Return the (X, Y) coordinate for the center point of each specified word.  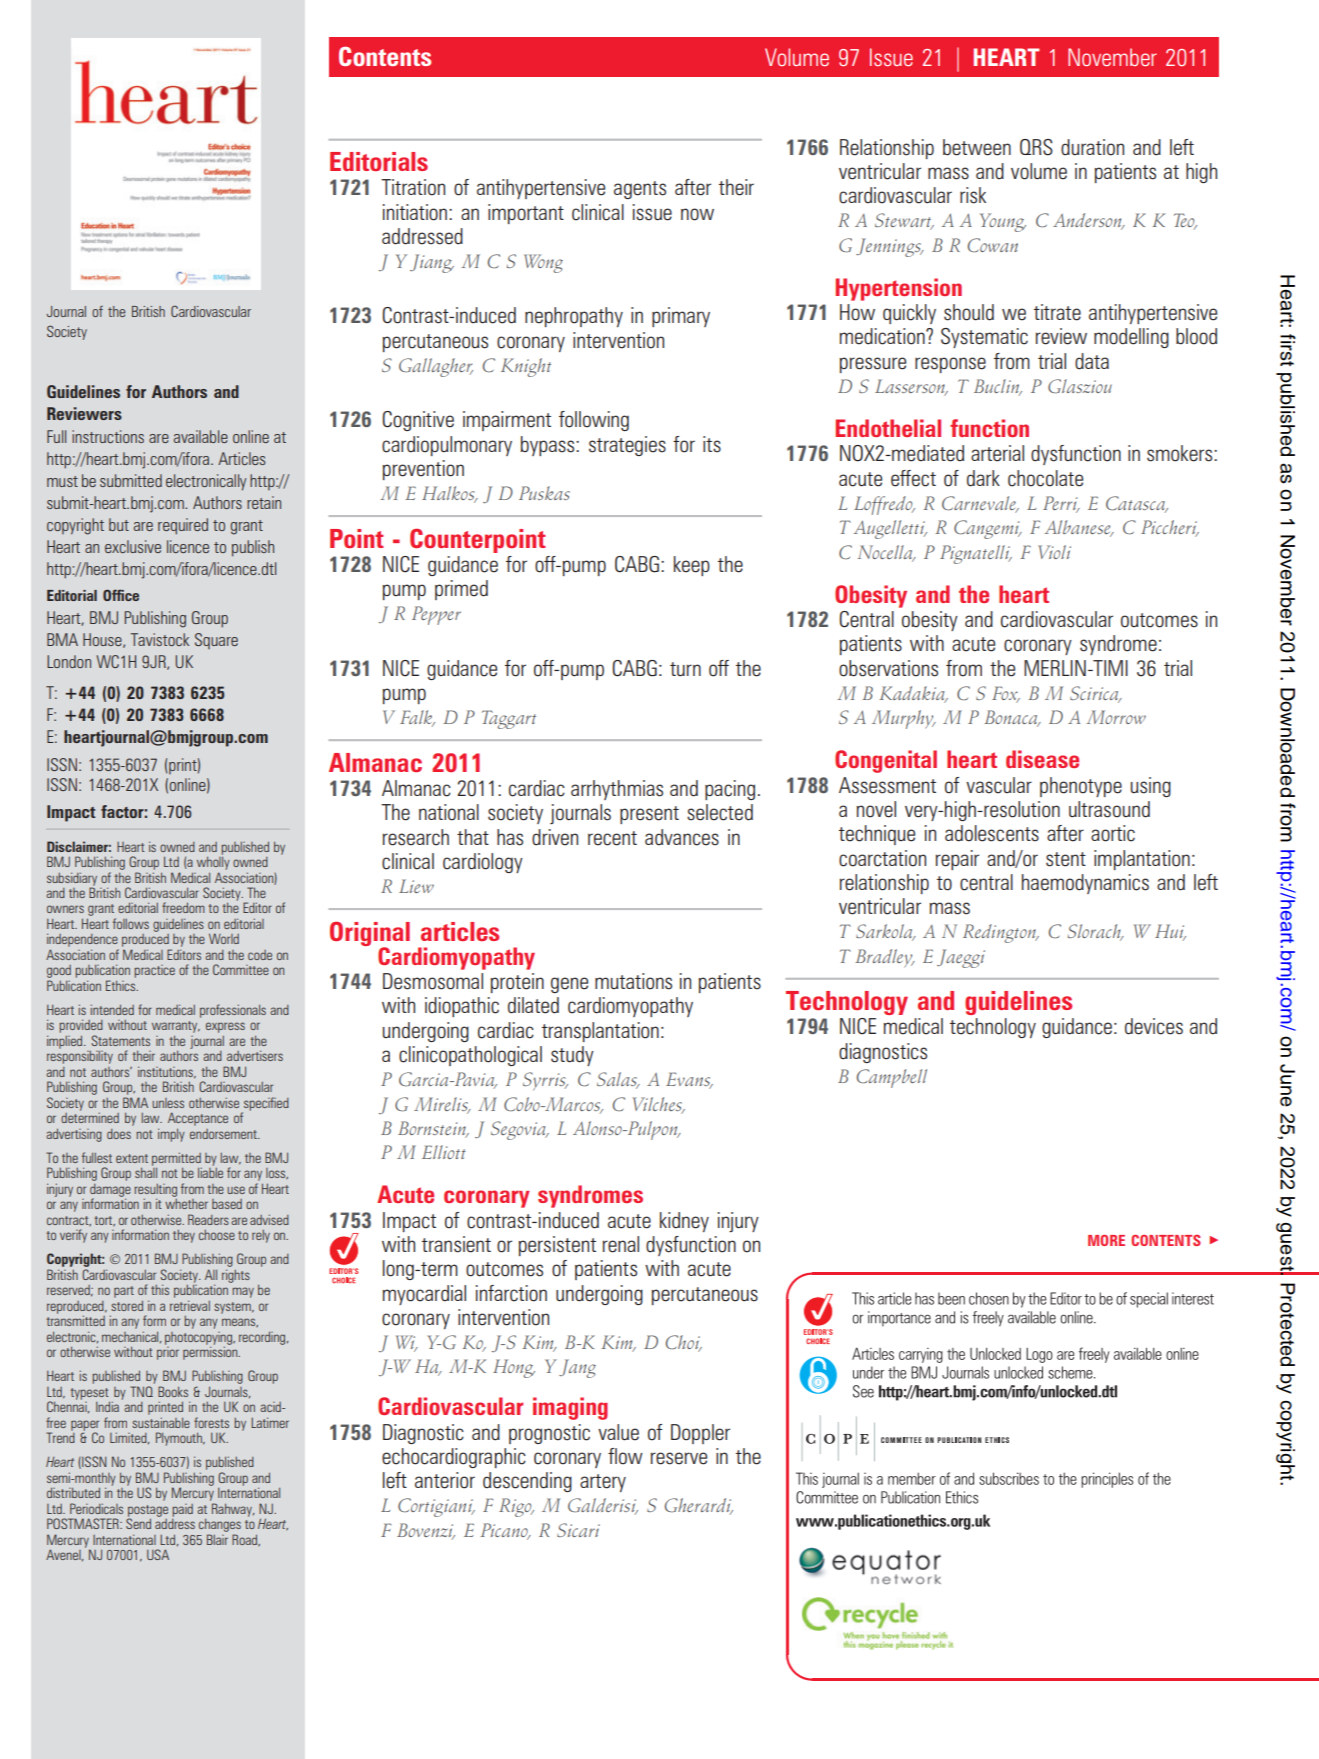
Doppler (700, 1434)
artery (603, 1483)
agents (640, 190)
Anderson (1088, 221)
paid (182, 1510)
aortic (1113, 833)
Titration (413, 187)
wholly (213, 862)
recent (612, 838)
